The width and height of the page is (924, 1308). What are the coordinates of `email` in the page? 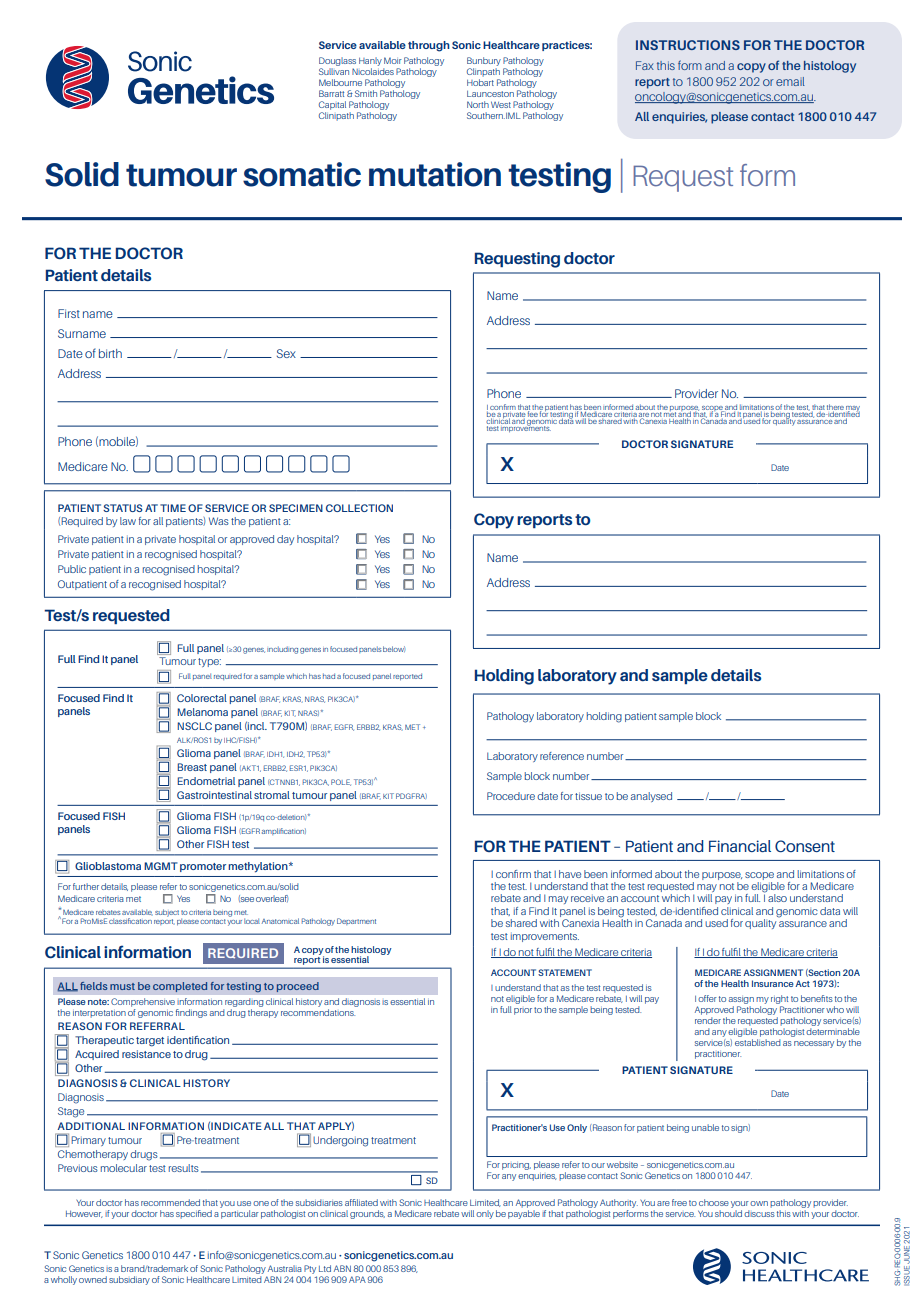 It's located at (790, 81).
